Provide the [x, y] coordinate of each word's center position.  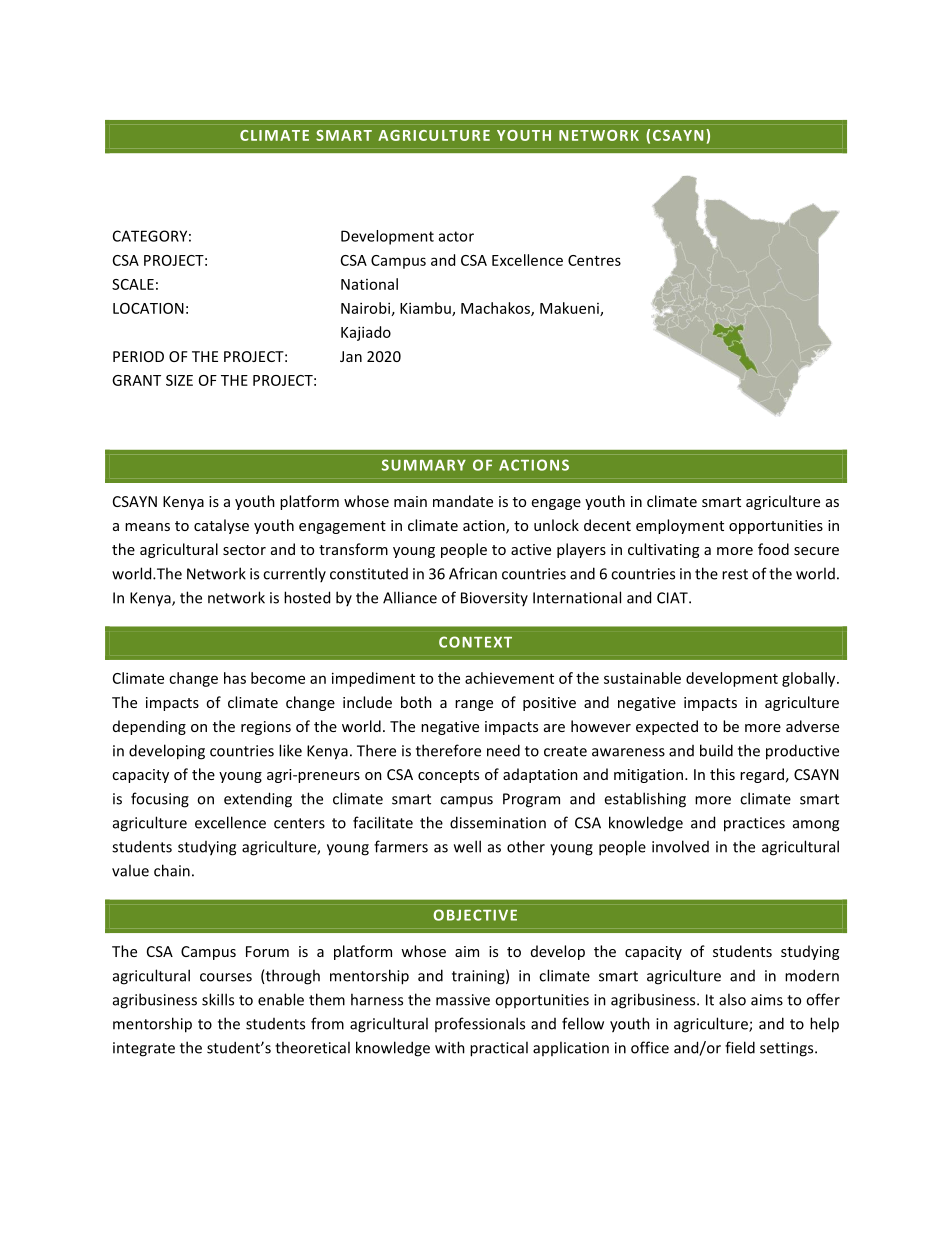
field [740, 1047]
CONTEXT [475, 642]
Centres [594, 260]
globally [810, 679]
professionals [480, 1024]
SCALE [133, 284]
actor [456, 236]
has [235, 678]
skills [218, 999]
